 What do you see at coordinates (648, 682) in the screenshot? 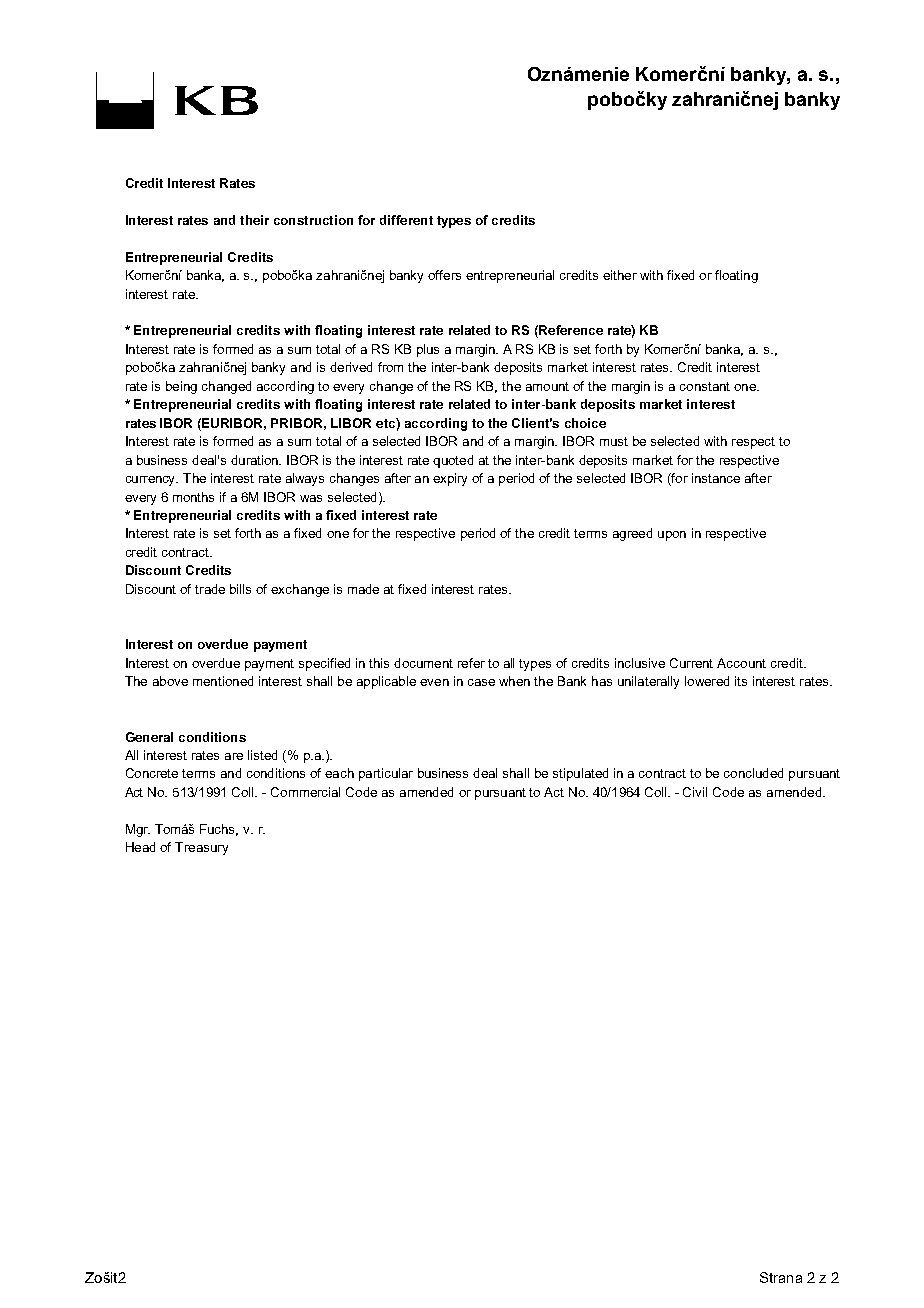
I see `unilaterally` at bounding box center [648, 682].
